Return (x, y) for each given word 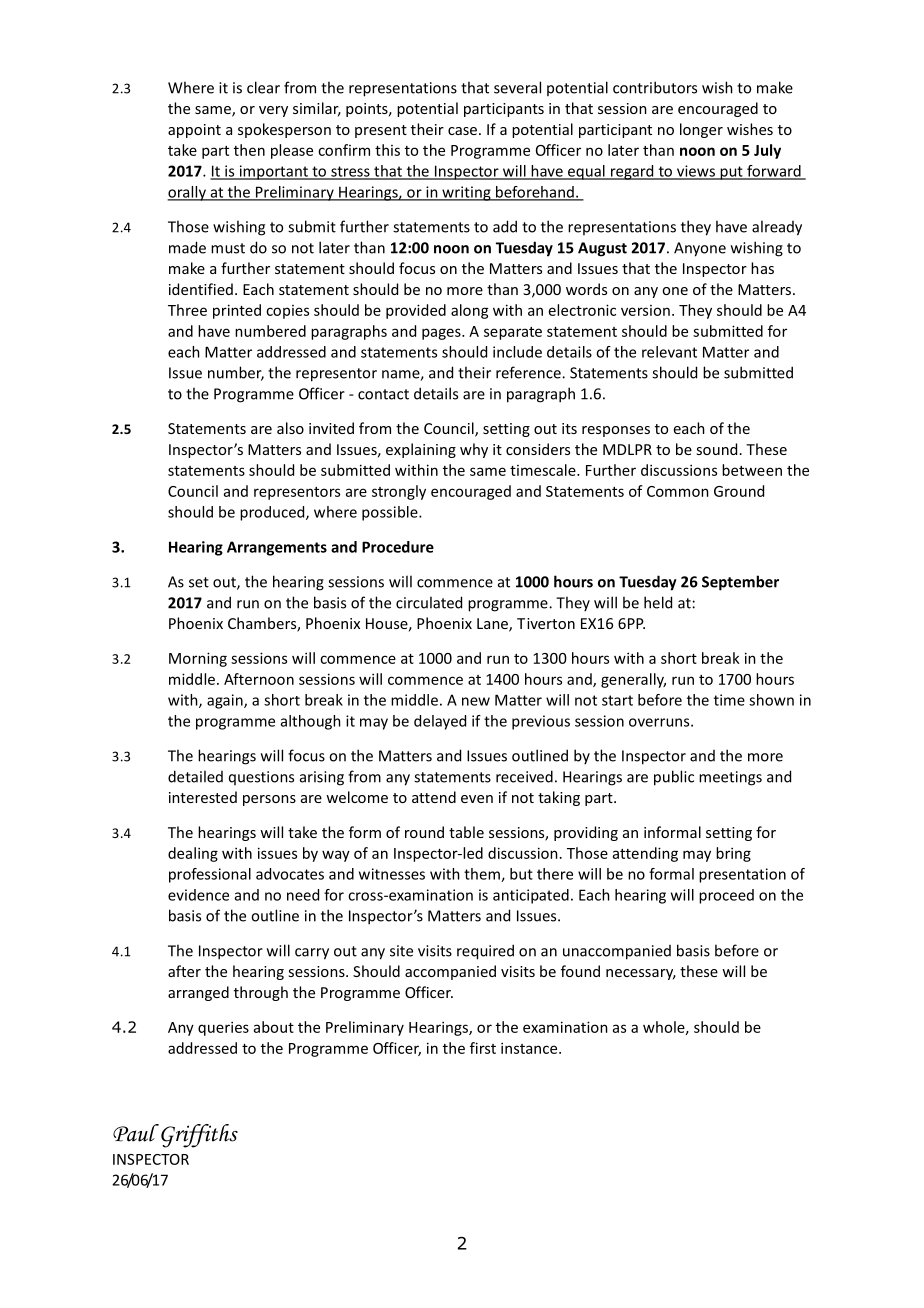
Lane (493, 625)
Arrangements (277, 548)
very (273, 111)
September (740, 583)
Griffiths (199, 1136)
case (462, 131)
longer (701, 130)
